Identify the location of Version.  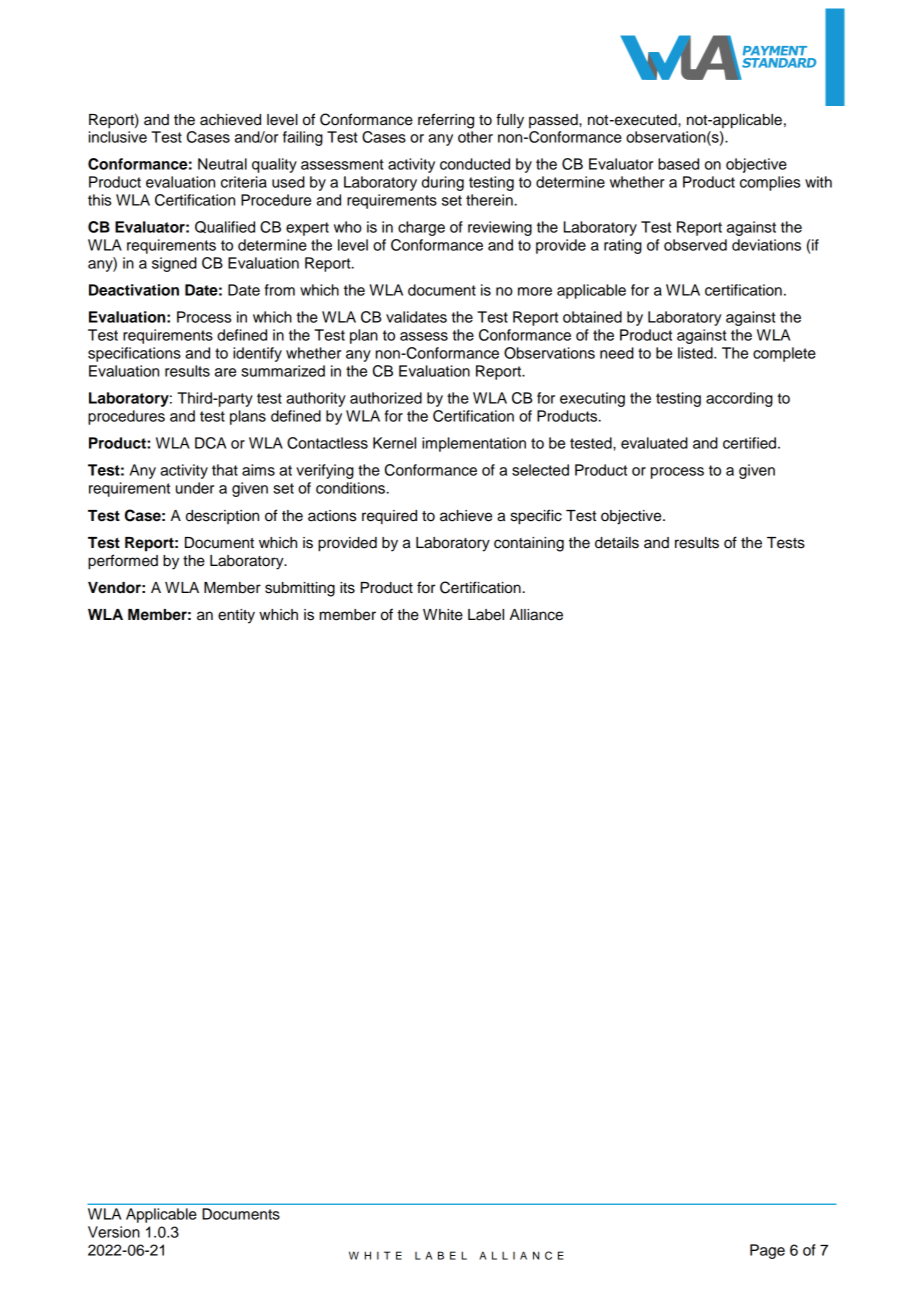
(114, 1232).
